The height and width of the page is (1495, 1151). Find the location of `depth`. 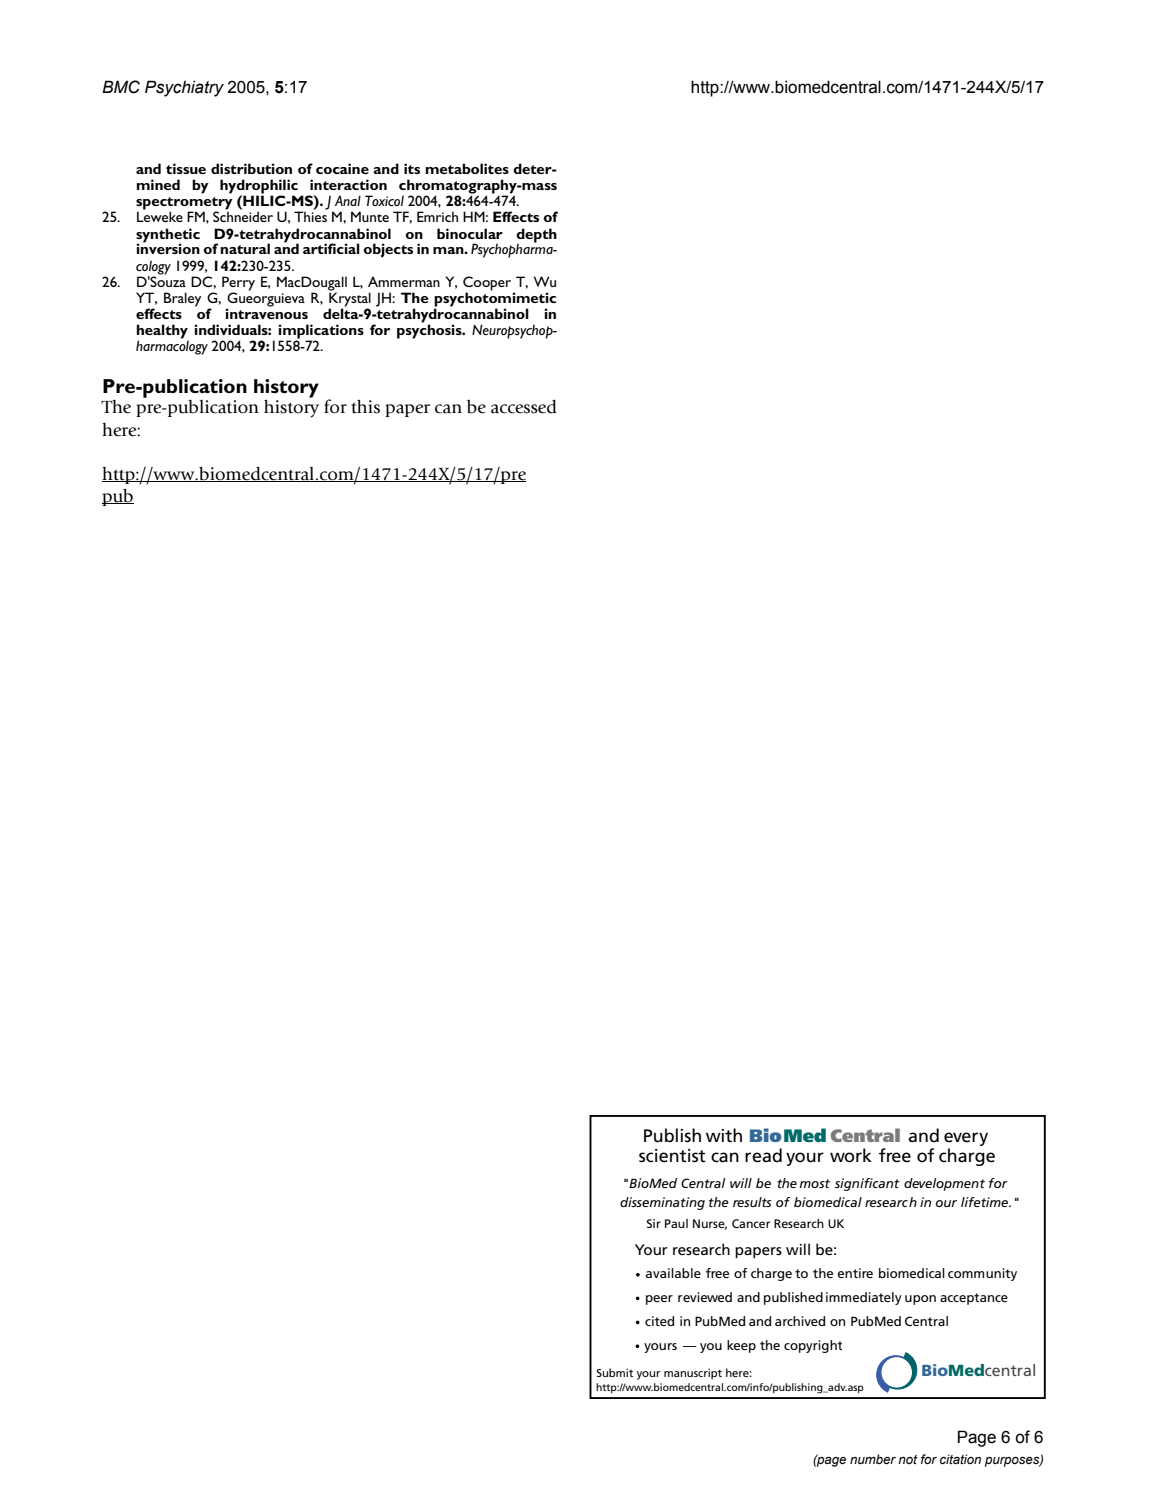

depth is located at coordinates (536, 236).
